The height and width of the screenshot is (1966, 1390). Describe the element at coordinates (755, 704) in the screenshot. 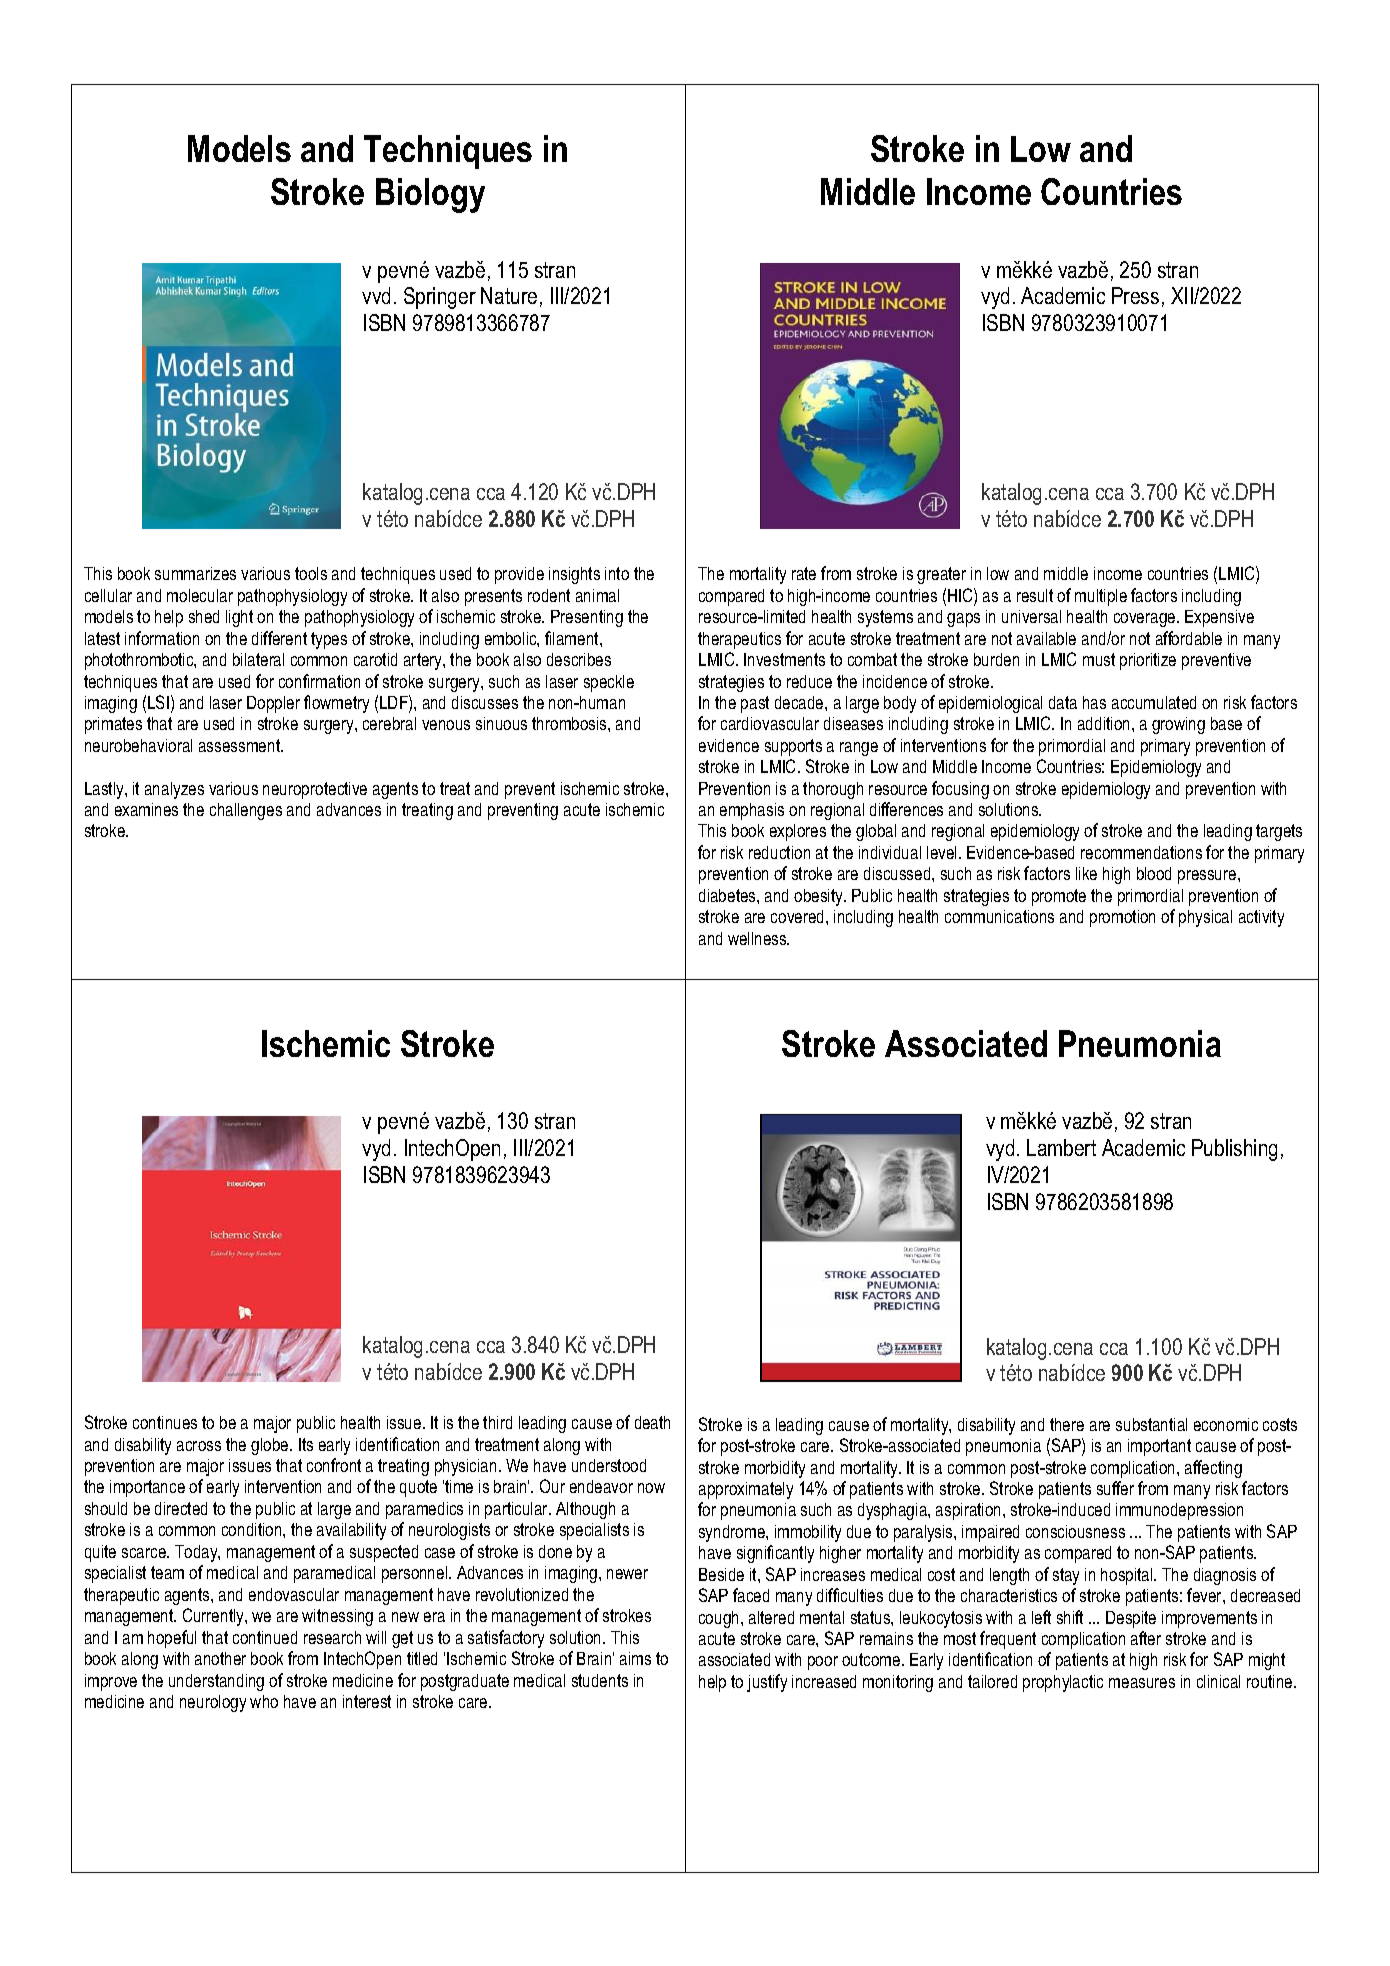

I see `past` at that location.
